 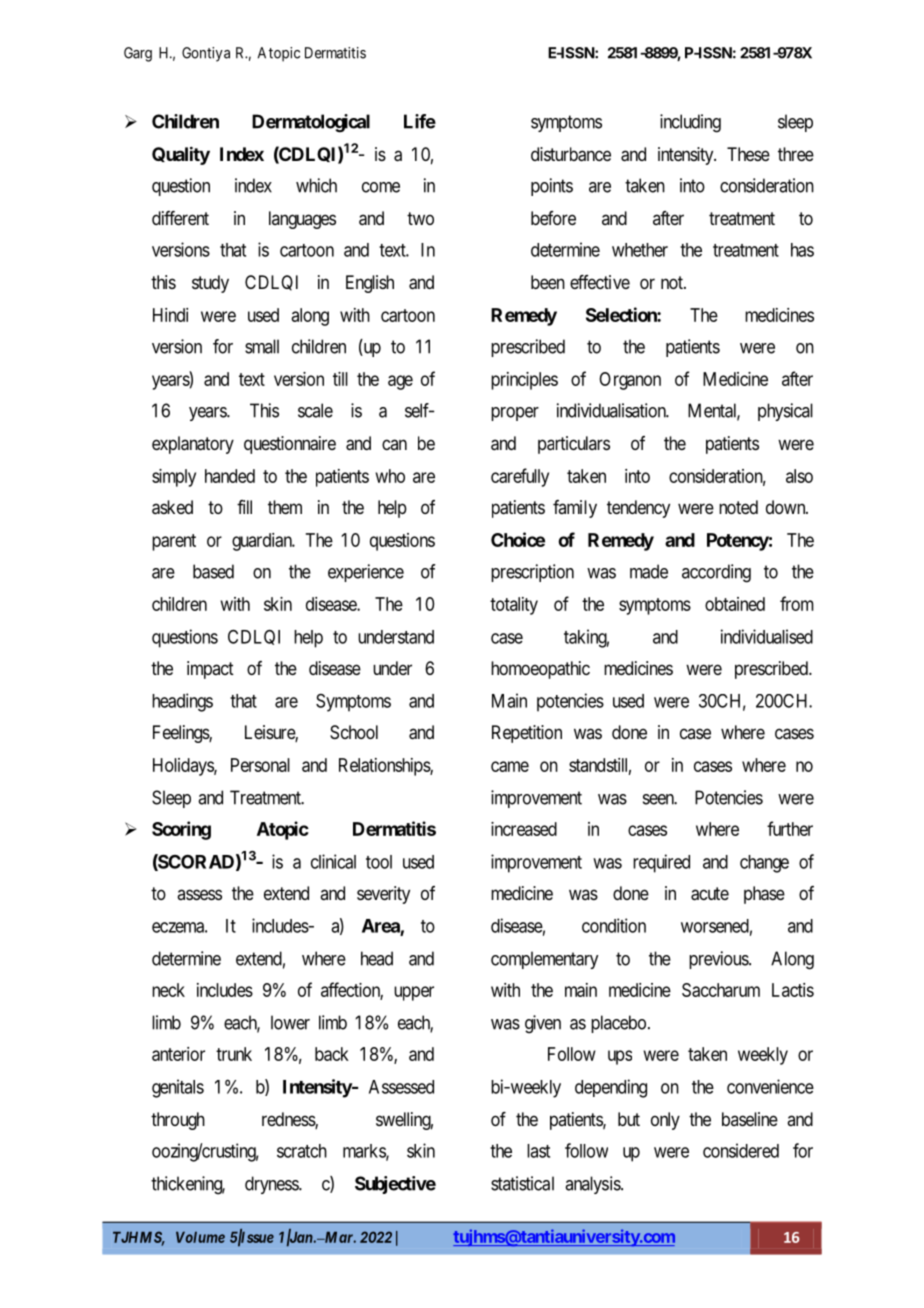 What do you see at coordinates (764, 864) in the page?
I see `change` at bounding box center [764, 864].
